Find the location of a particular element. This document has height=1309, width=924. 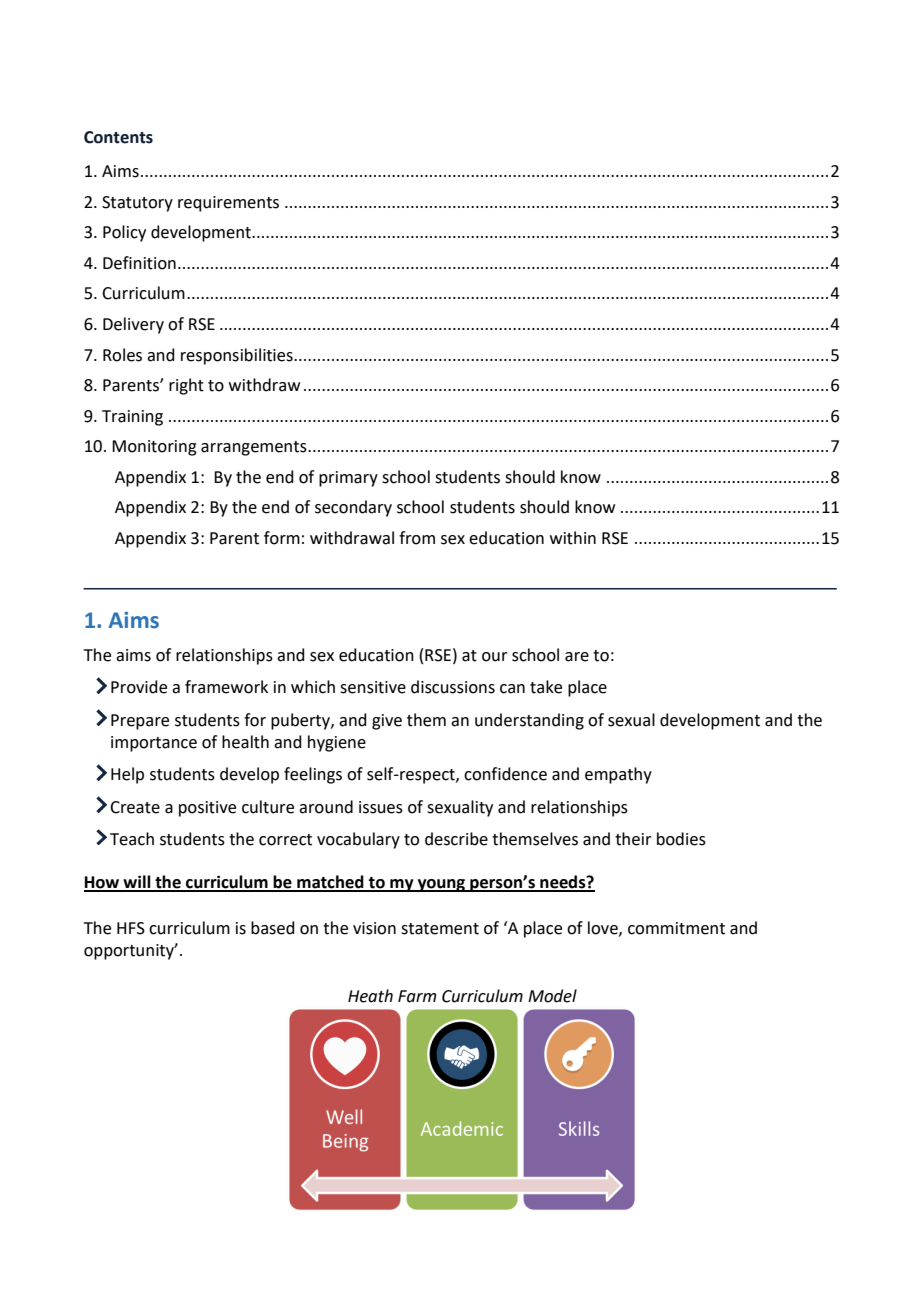

HFS is located at coordinates (131, 928).
